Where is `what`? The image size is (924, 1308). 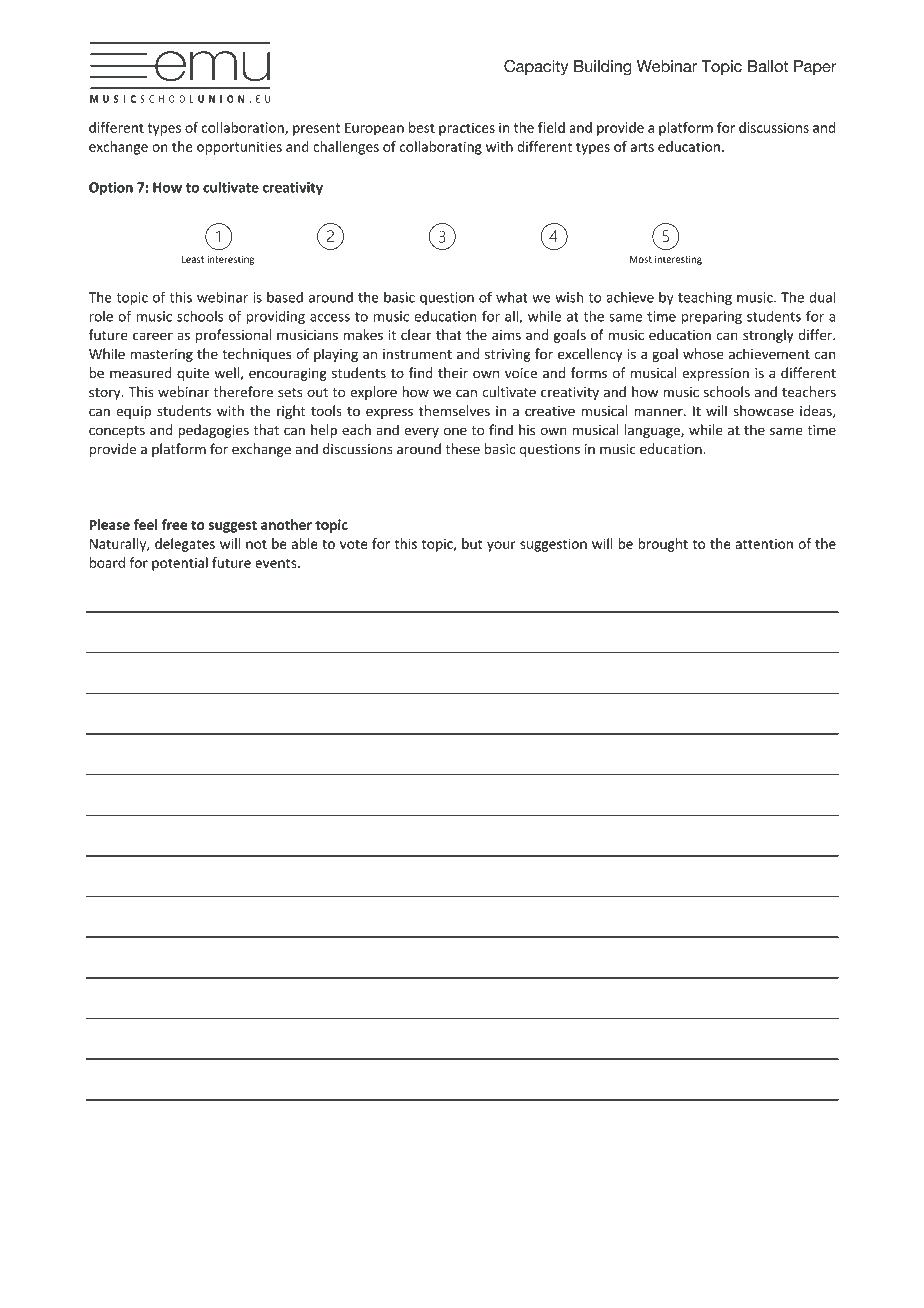 what is located at coordinates (512, 297).
